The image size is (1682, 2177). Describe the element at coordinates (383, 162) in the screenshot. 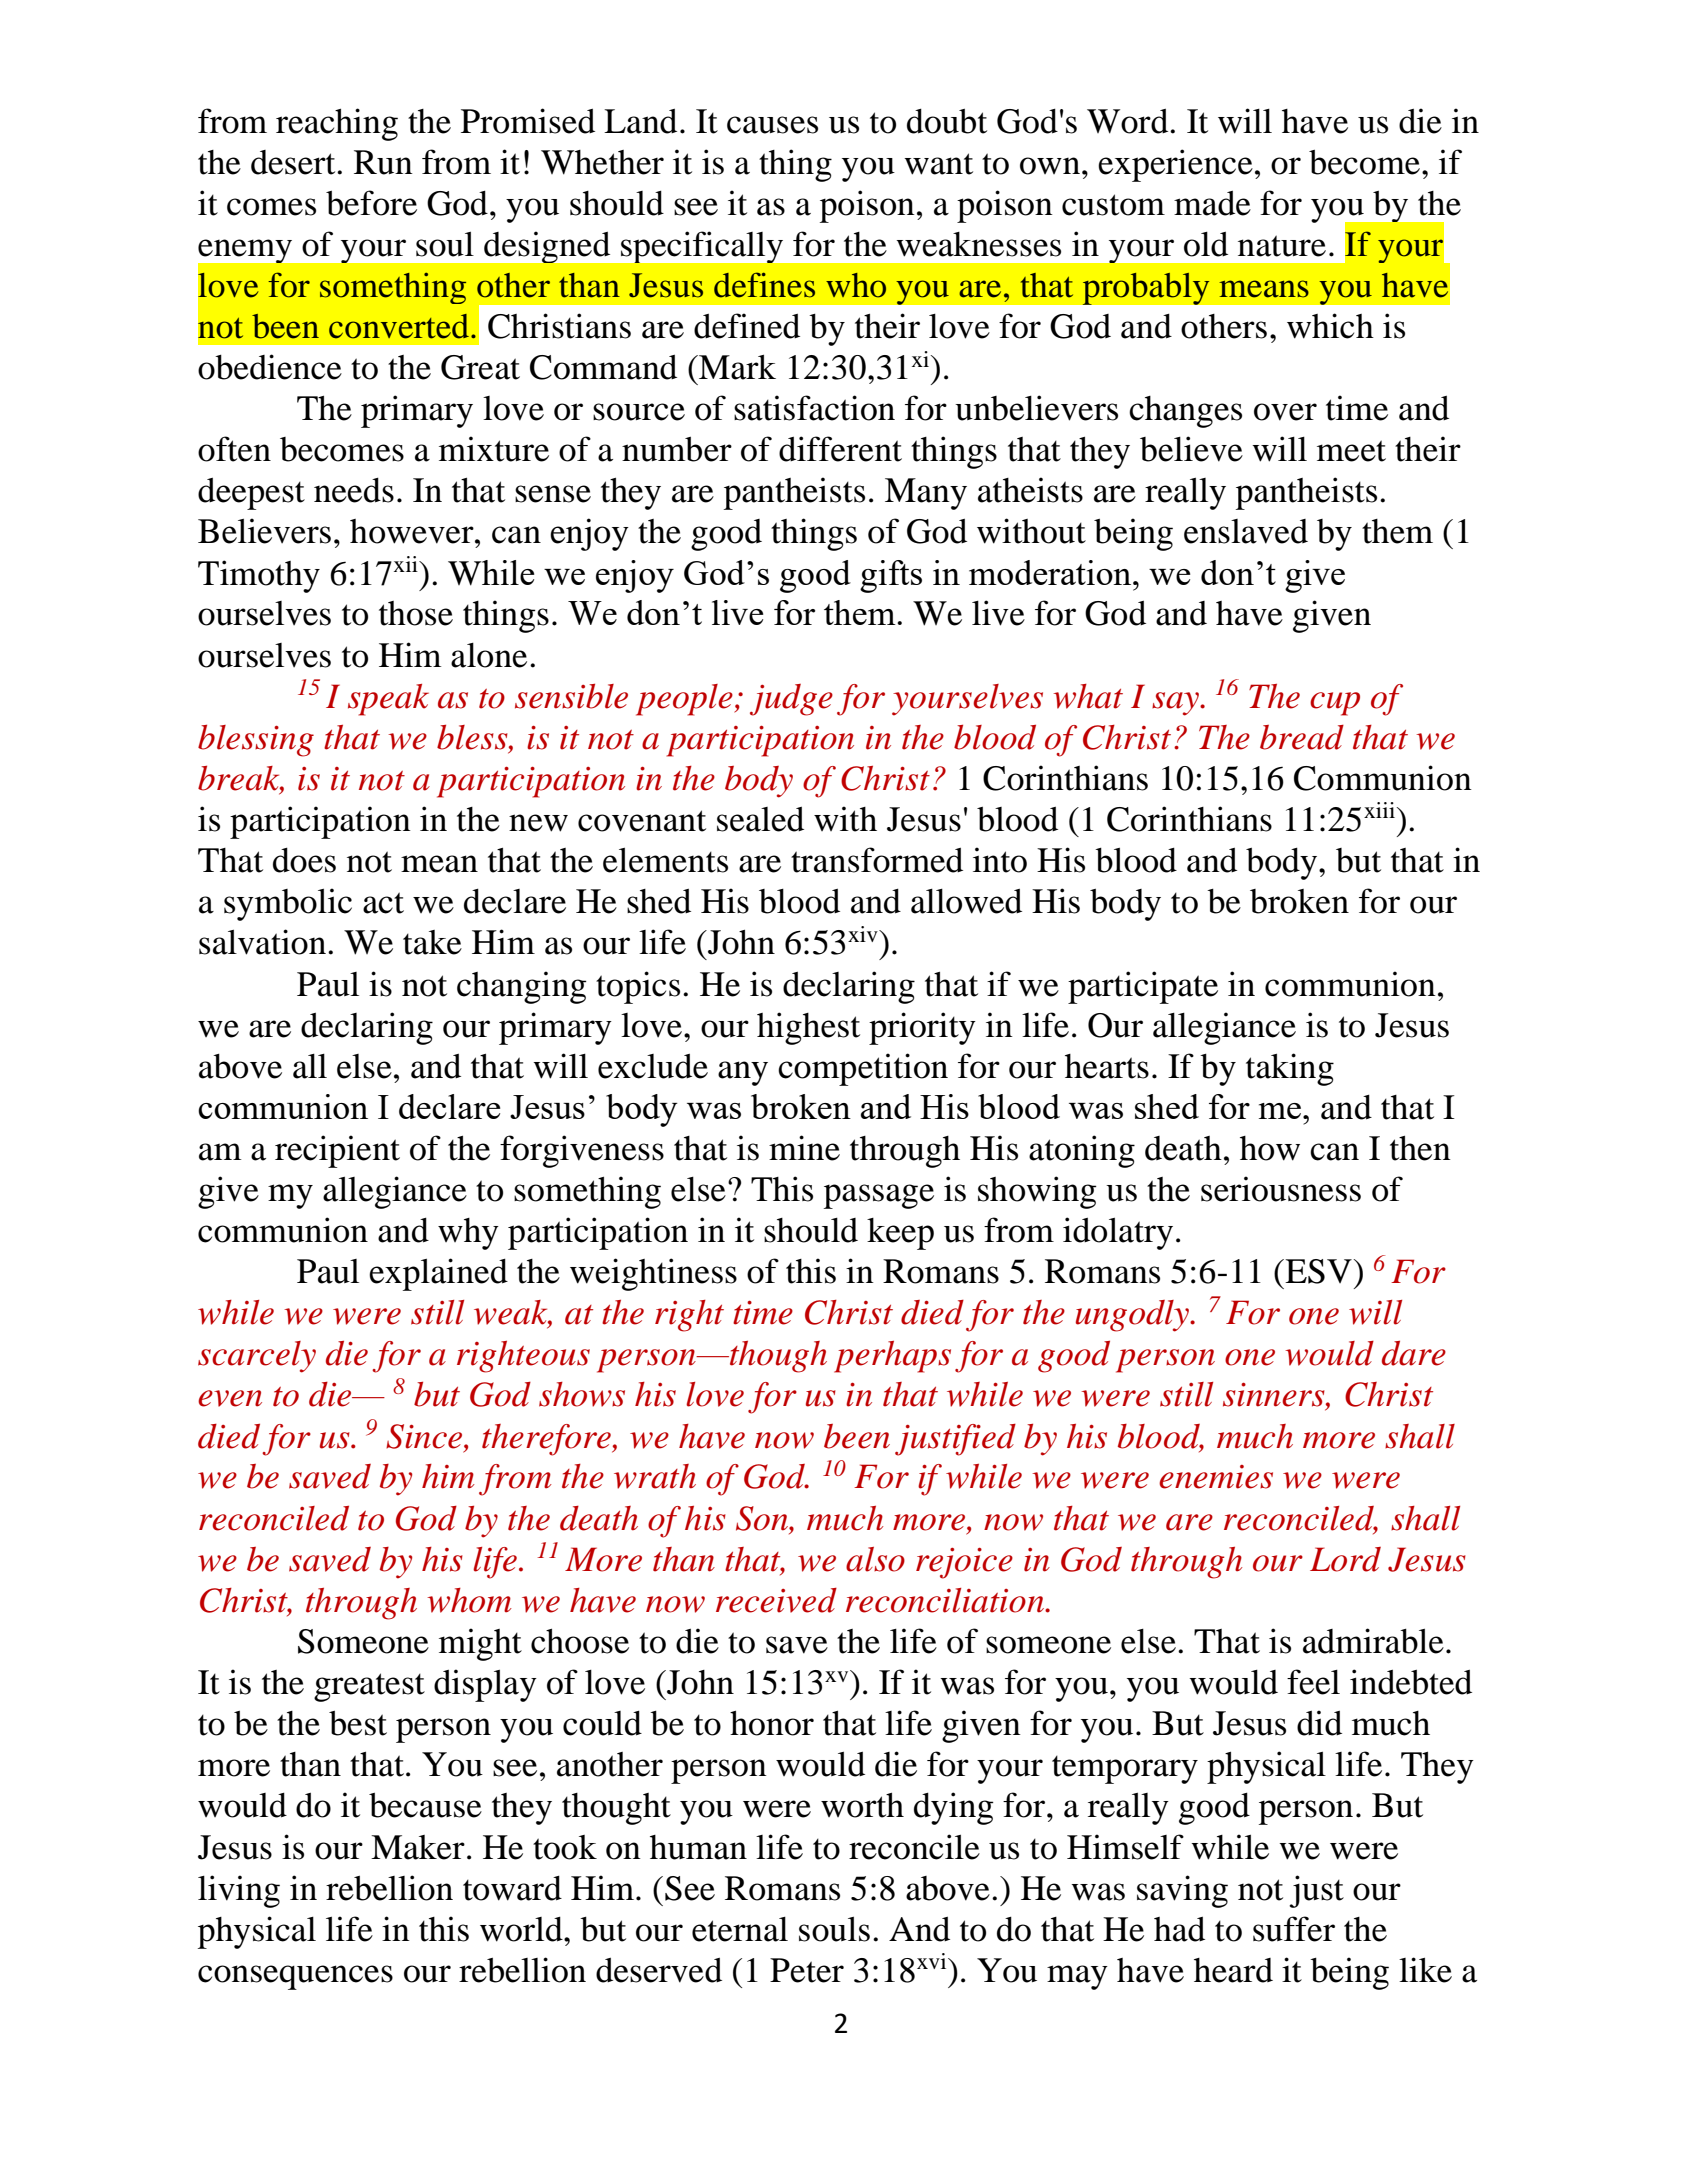

I see `Run` at that location.
